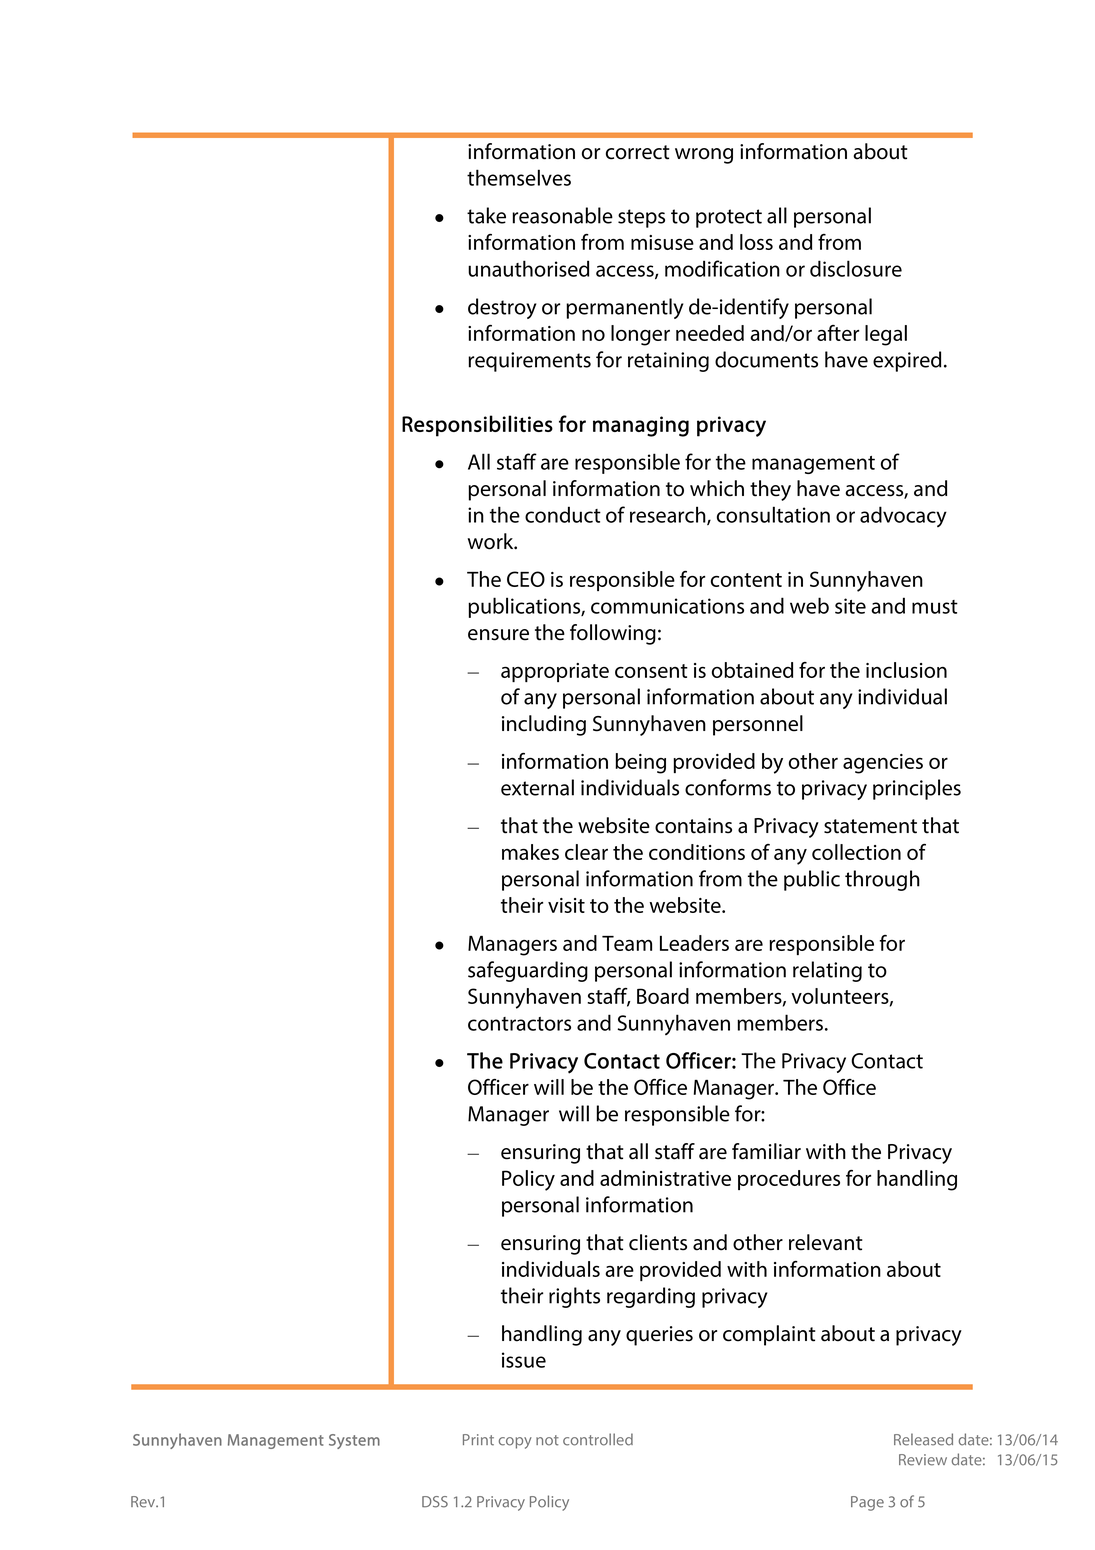  What do you see at coordinates (669, 515) in the page?
I see `research` at bounding box center [669, 515].
